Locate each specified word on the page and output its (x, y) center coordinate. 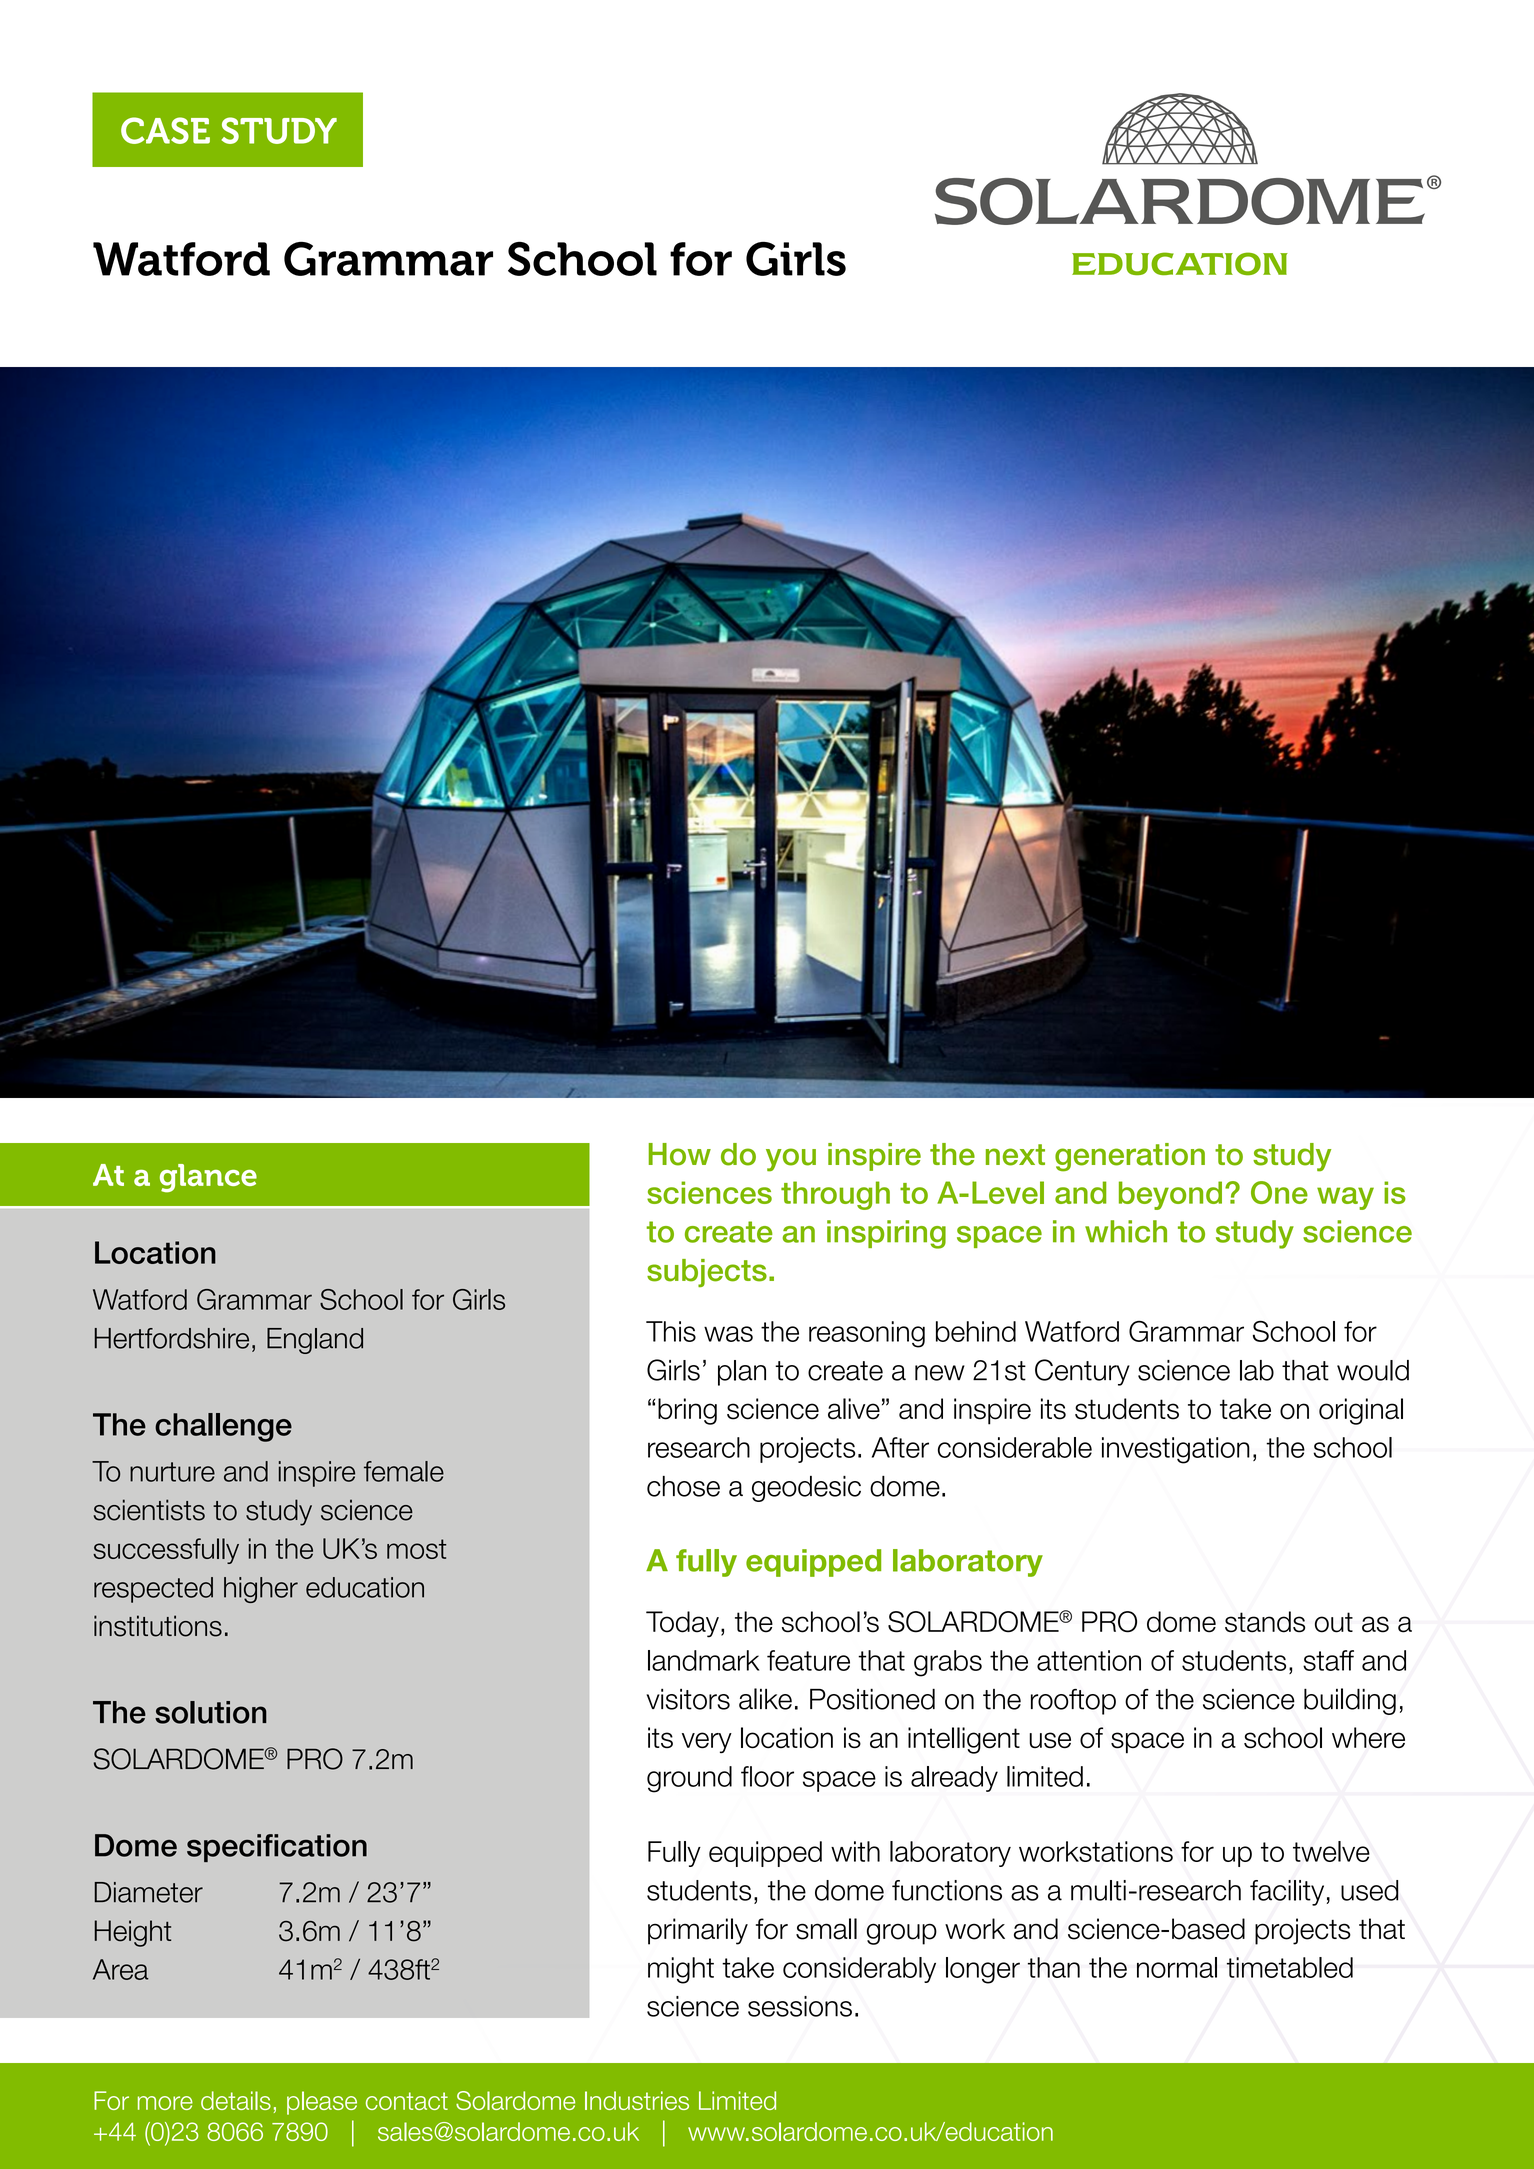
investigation (1176, 1450)
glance (208, 1178)
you (791, 1160)
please (322, 2103)
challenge (223, 1427)
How (680, 1154)
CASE (165, 130)
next (1015, 1155)
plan (742, 1373)
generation (1130, 1157)
